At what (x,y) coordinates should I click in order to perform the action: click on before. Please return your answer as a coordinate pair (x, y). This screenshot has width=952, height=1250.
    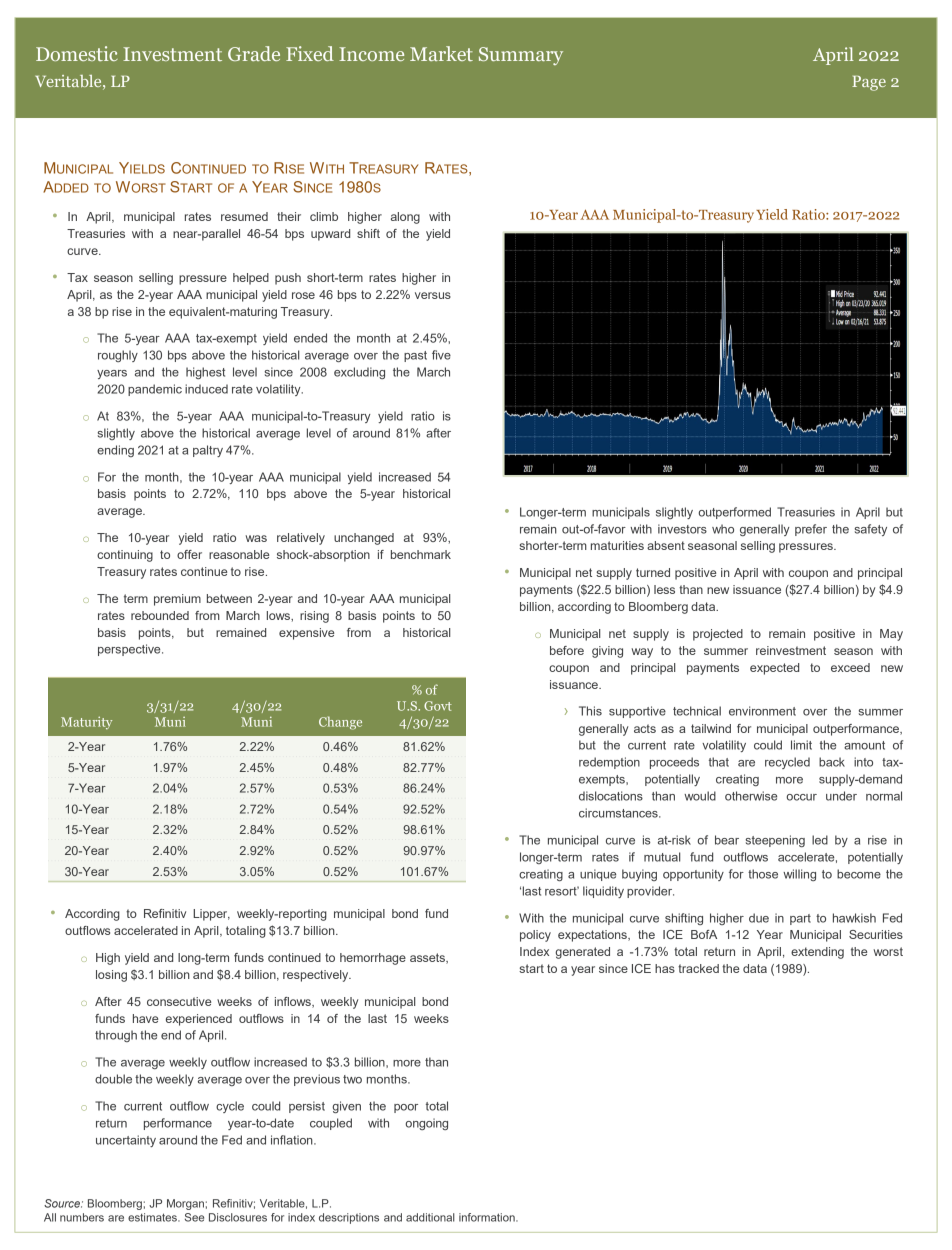
    Looking at the image, I should click on (567, 650).
